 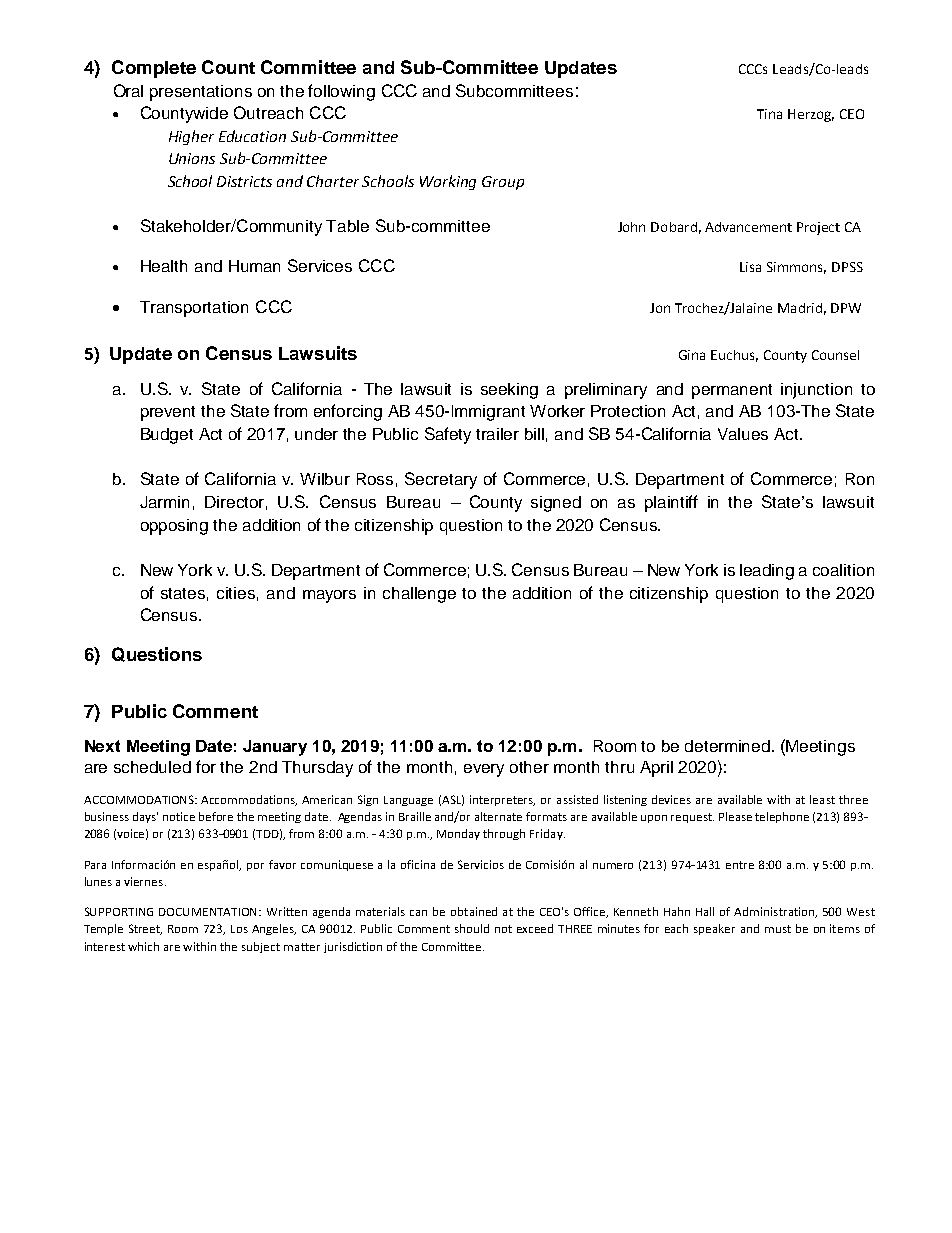 I want to click on should, so click(x=472, y=928).
